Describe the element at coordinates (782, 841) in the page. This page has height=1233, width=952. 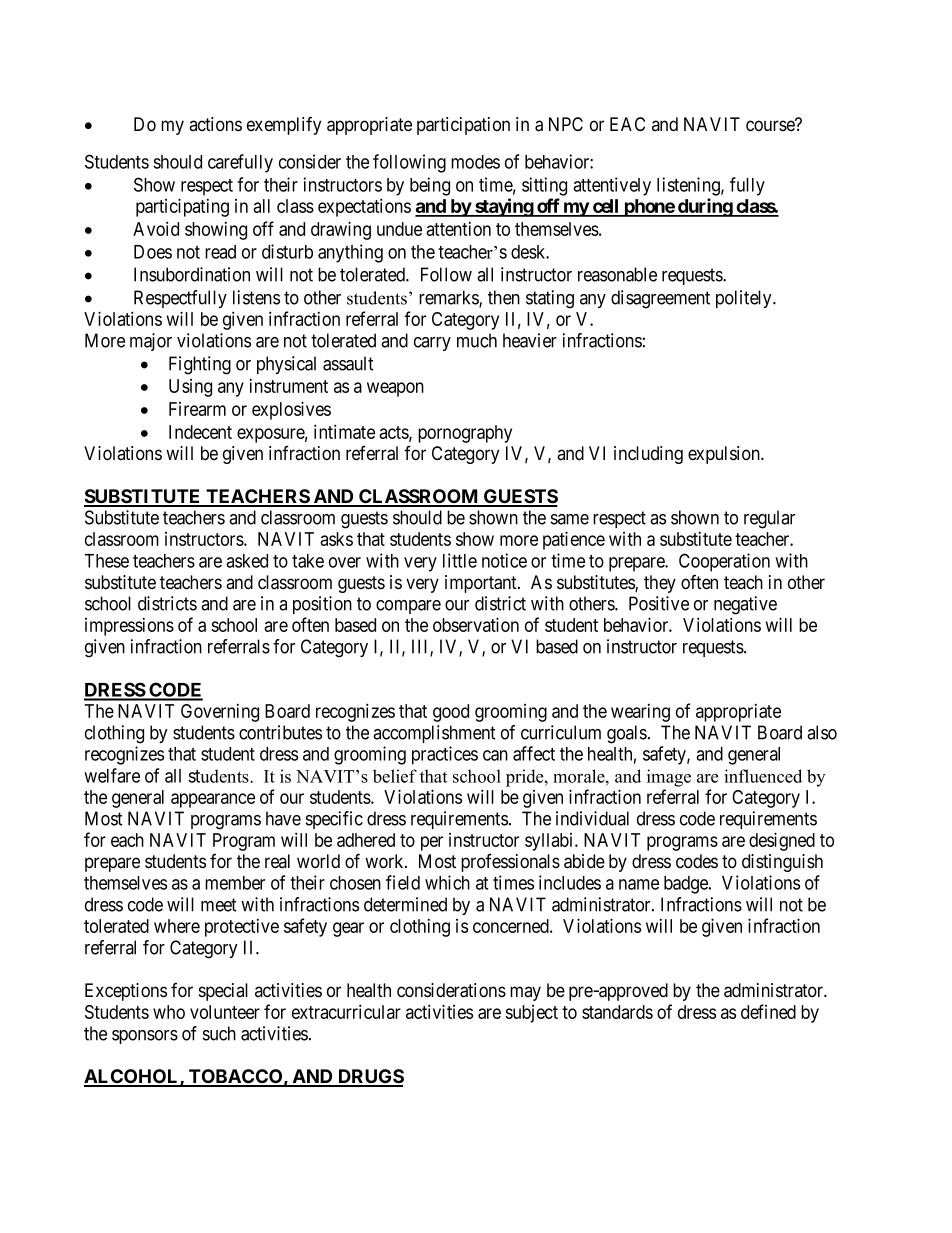
I see `designed` at that location.
